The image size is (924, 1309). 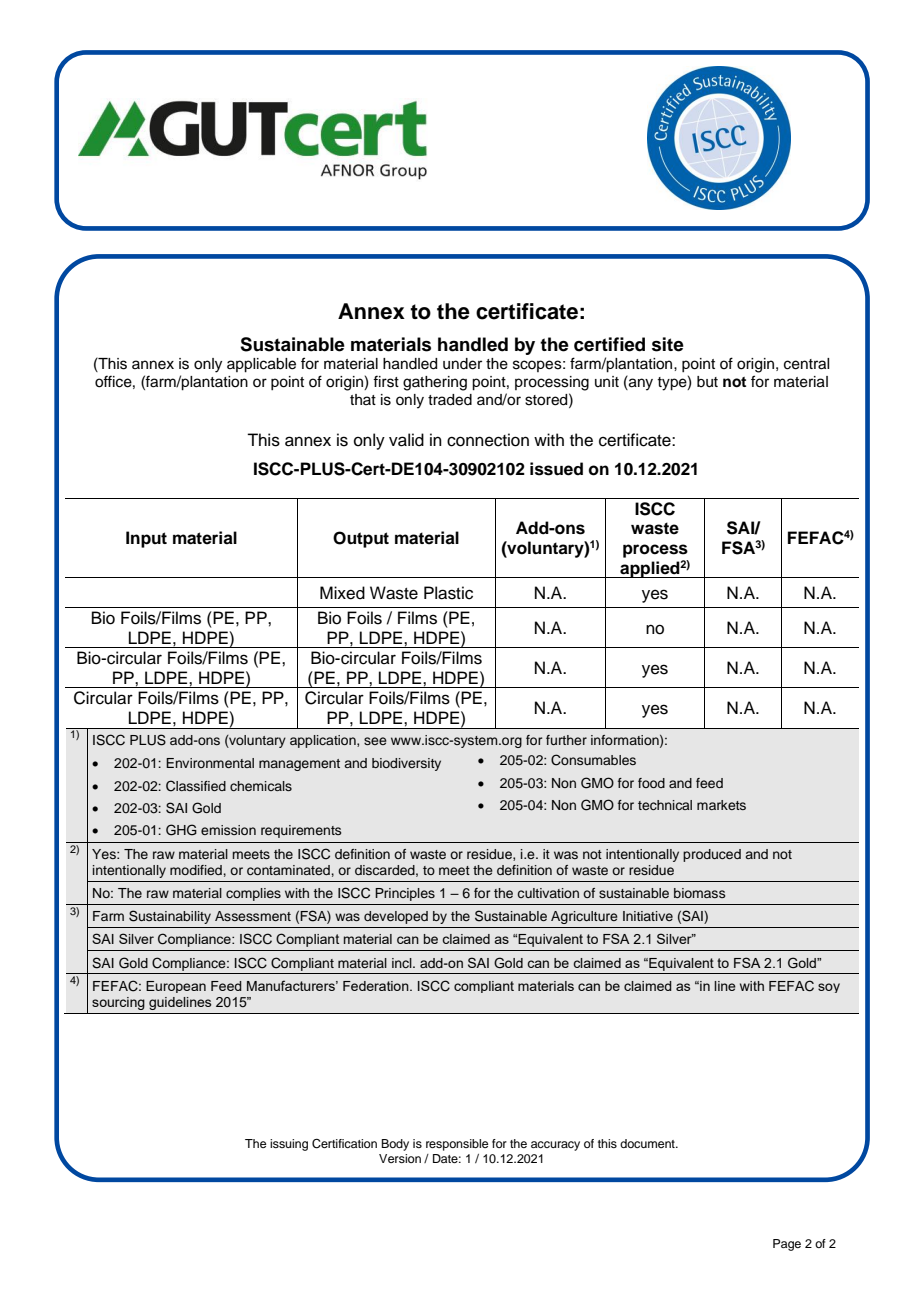 I want to click on Classified, so click(x=196, y=786).
